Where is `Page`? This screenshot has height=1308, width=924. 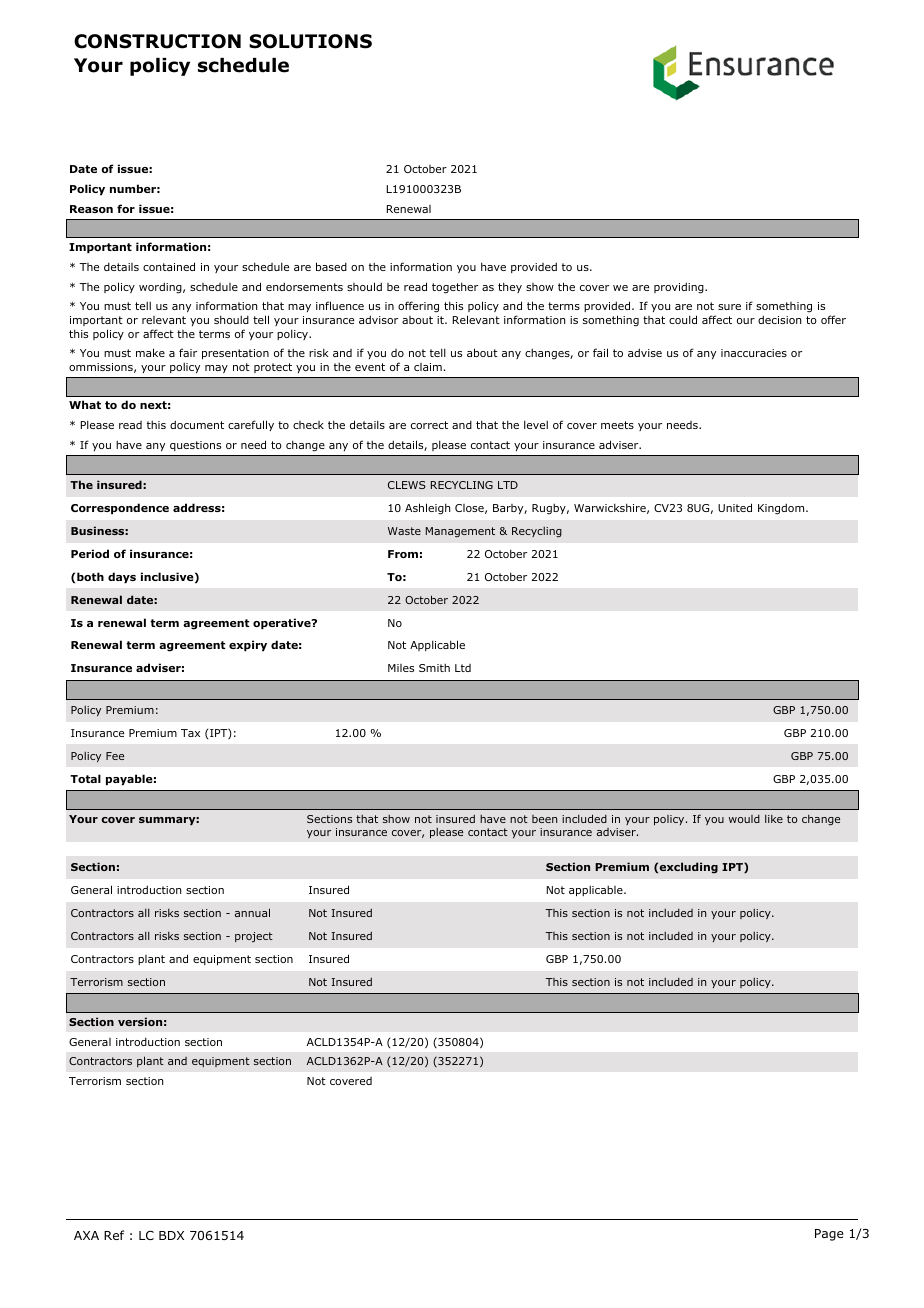
Page is located at coordinates (829, 1235).
